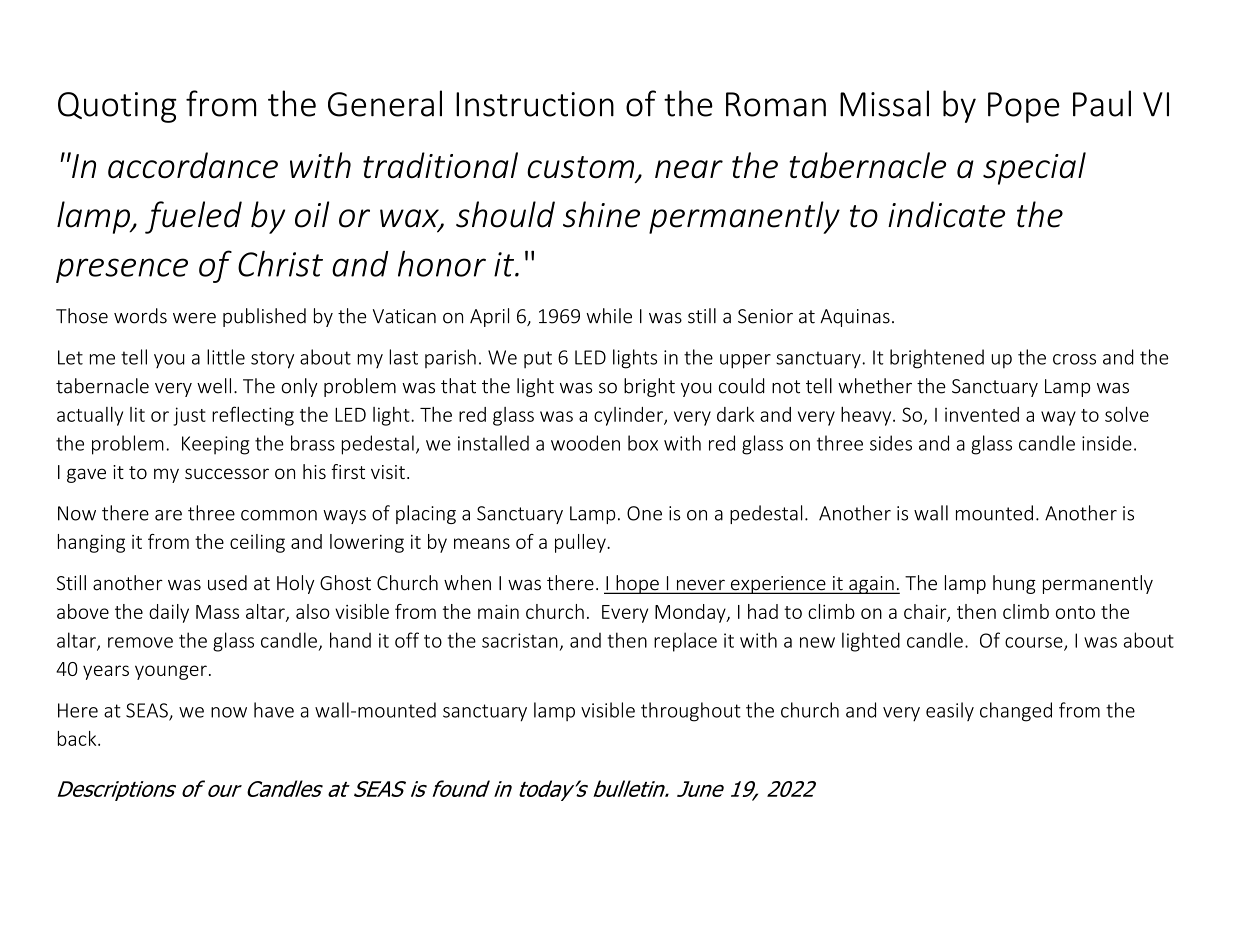 The image size is (1233, 952). I want to click on throughout, so click(691, 712).
